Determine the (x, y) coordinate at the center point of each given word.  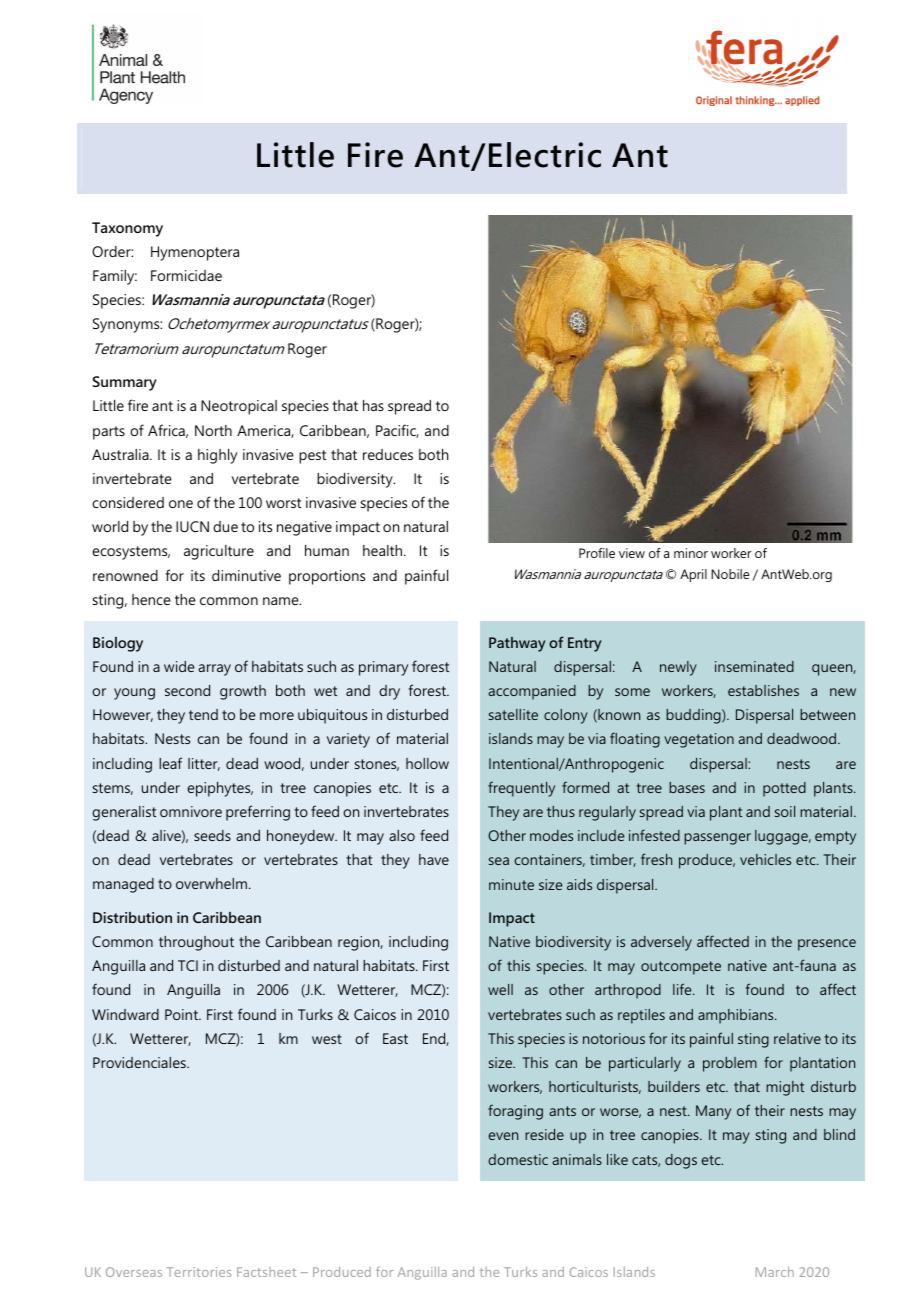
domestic (518, 1159)
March (775, 1272)
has (373, 405)
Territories (199, 1272)
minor (691, 553)
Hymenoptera (195, 253)
